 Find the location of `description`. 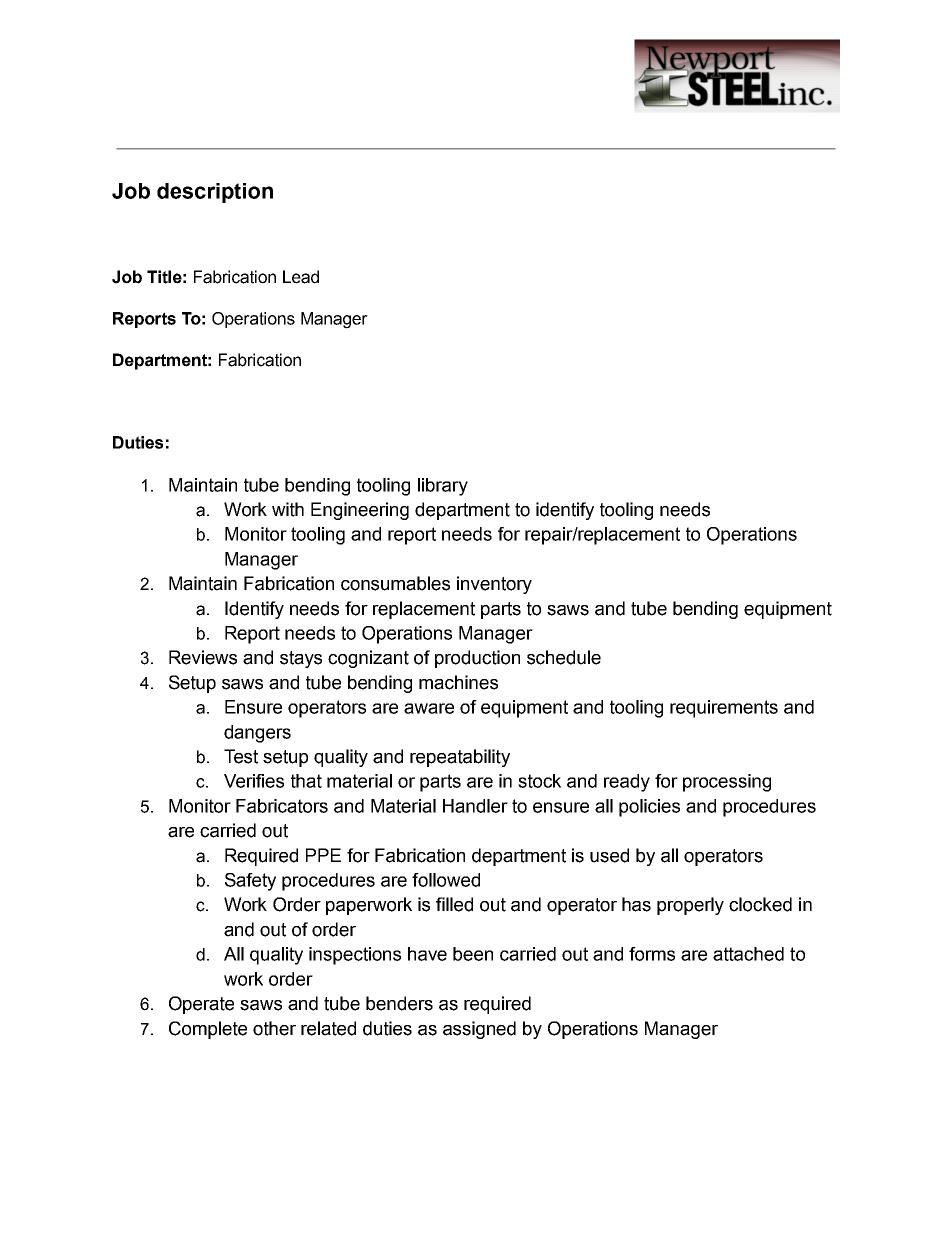

description is located at coordinates (215, 193).
